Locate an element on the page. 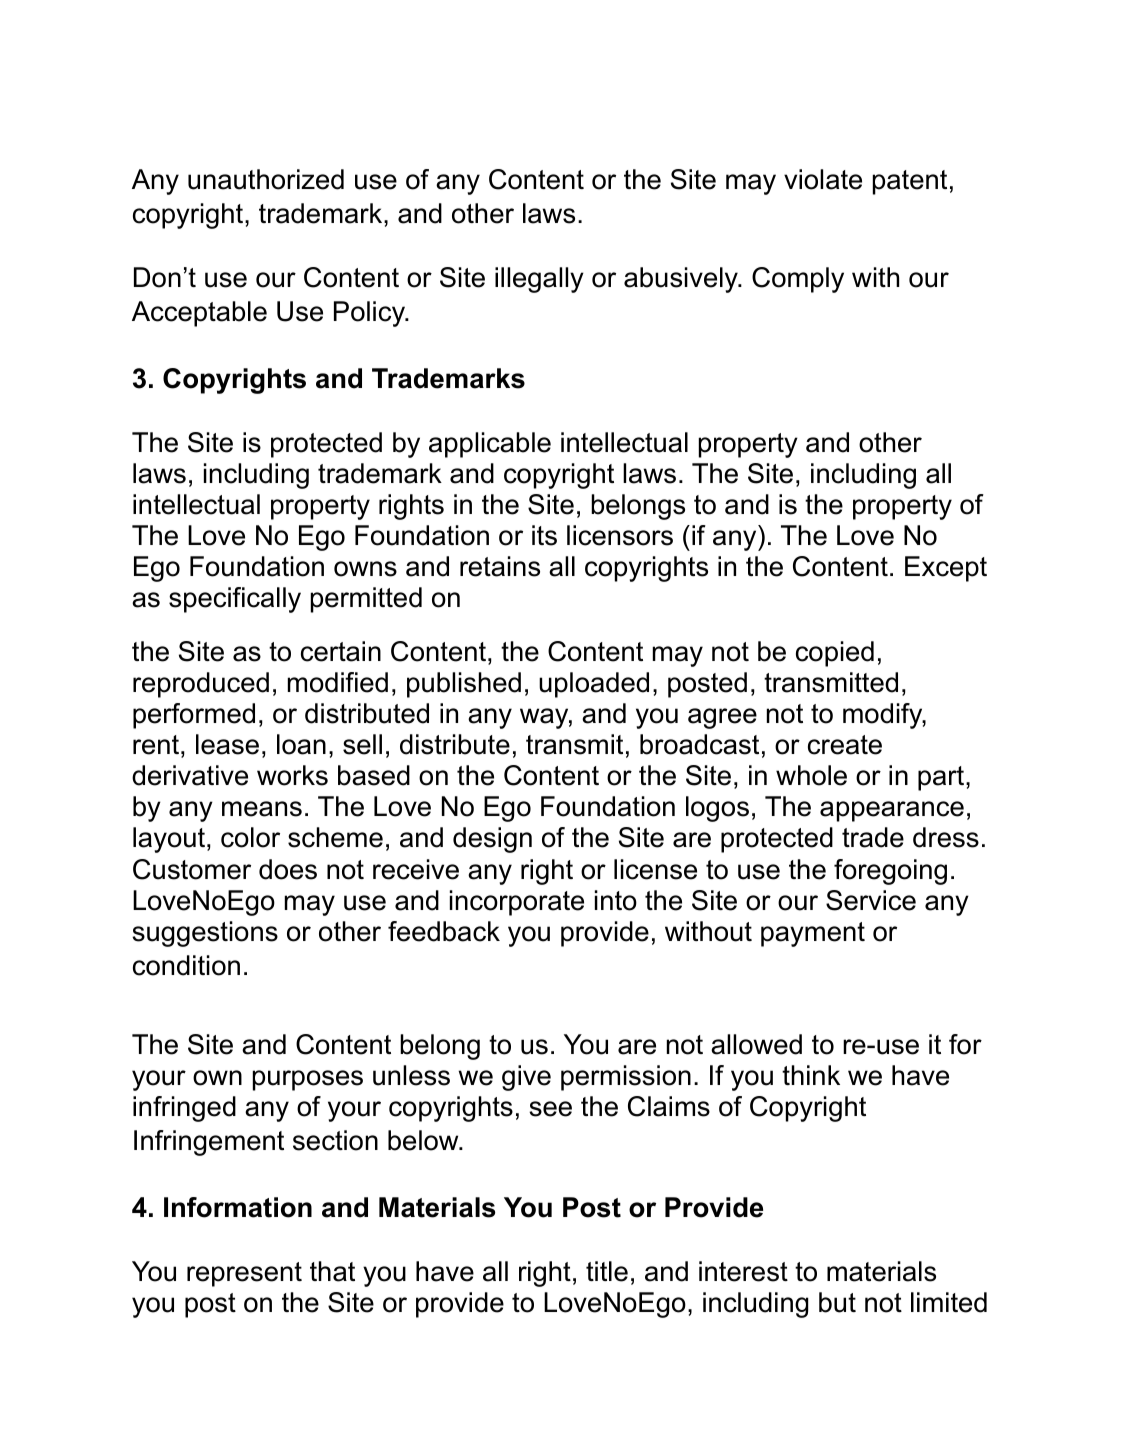 This page has height=1451, width=1121. create is located at coordinates (845, 745).
